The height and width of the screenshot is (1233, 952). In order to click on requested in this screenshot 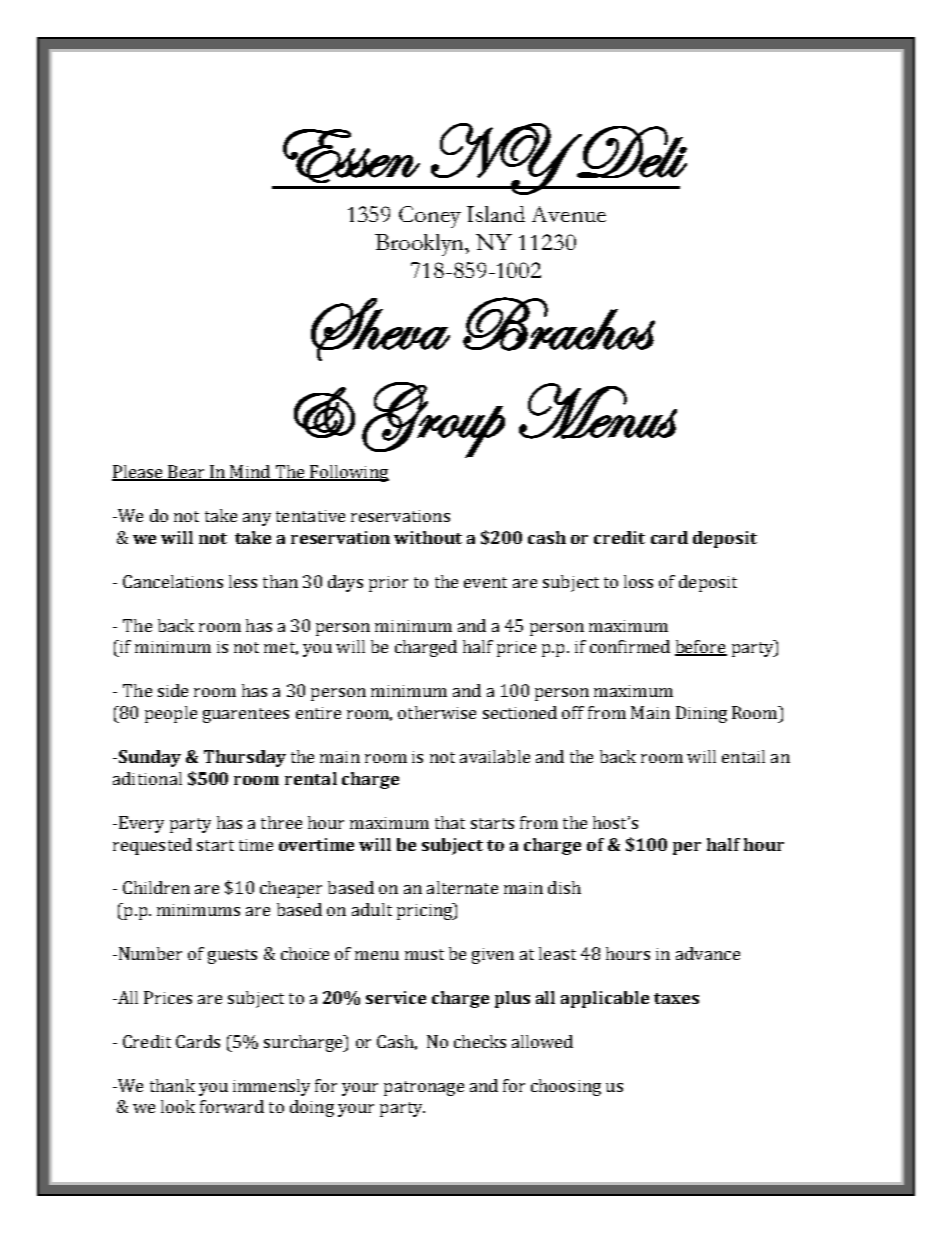, I will do `click(152, 846)`.
